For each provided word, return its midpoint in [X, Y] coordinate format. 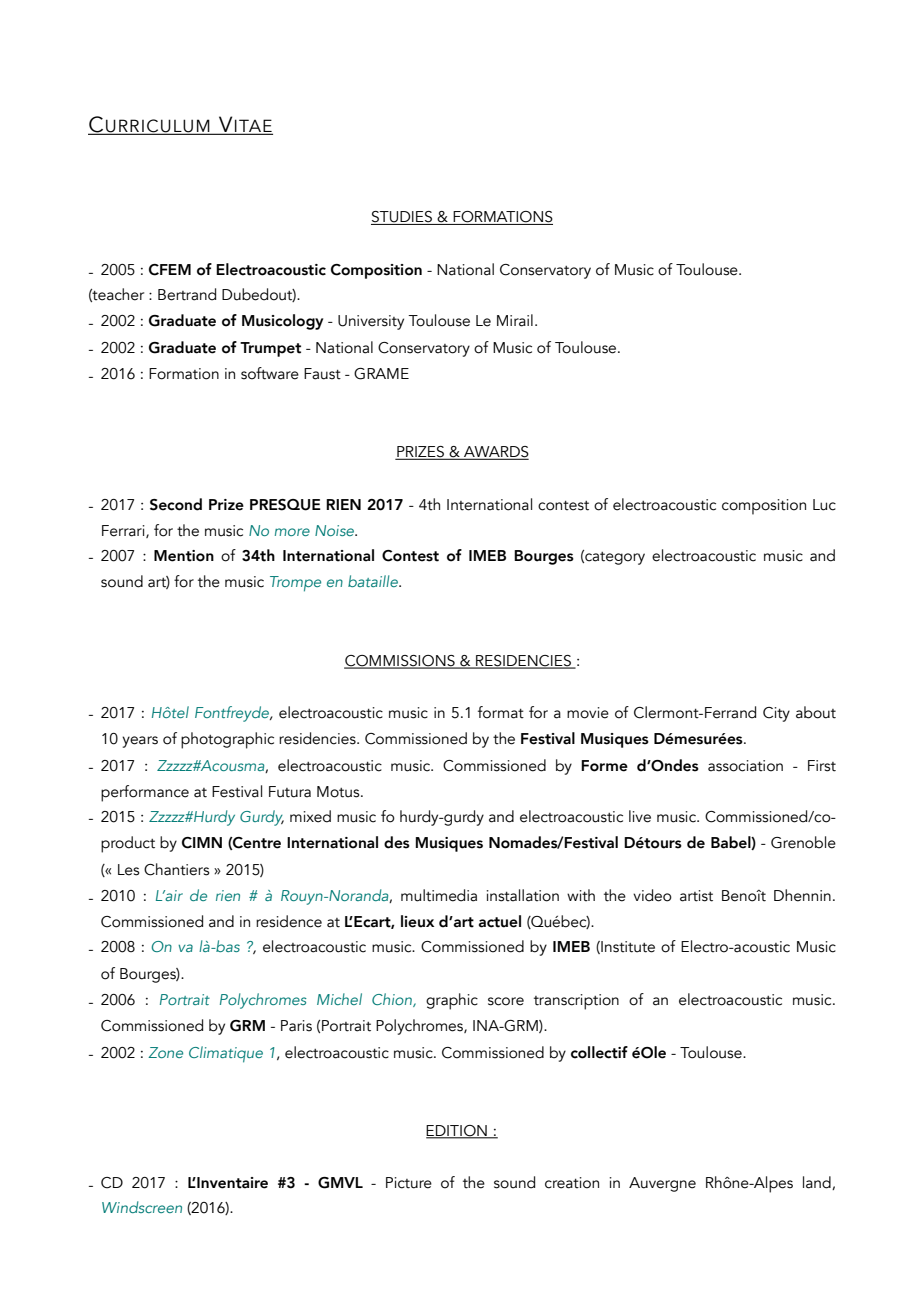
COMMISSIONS [400, 662]
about [816, 712]
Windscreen [142, 1207]
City [776, 714]
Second [176, 504]
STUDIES [402, 218]
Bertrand [187, 294]
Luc [824, 505]
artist [696, 896]
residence [289, 921]
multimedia [439, 895]
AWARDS [495, 452]
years [140, 742]
